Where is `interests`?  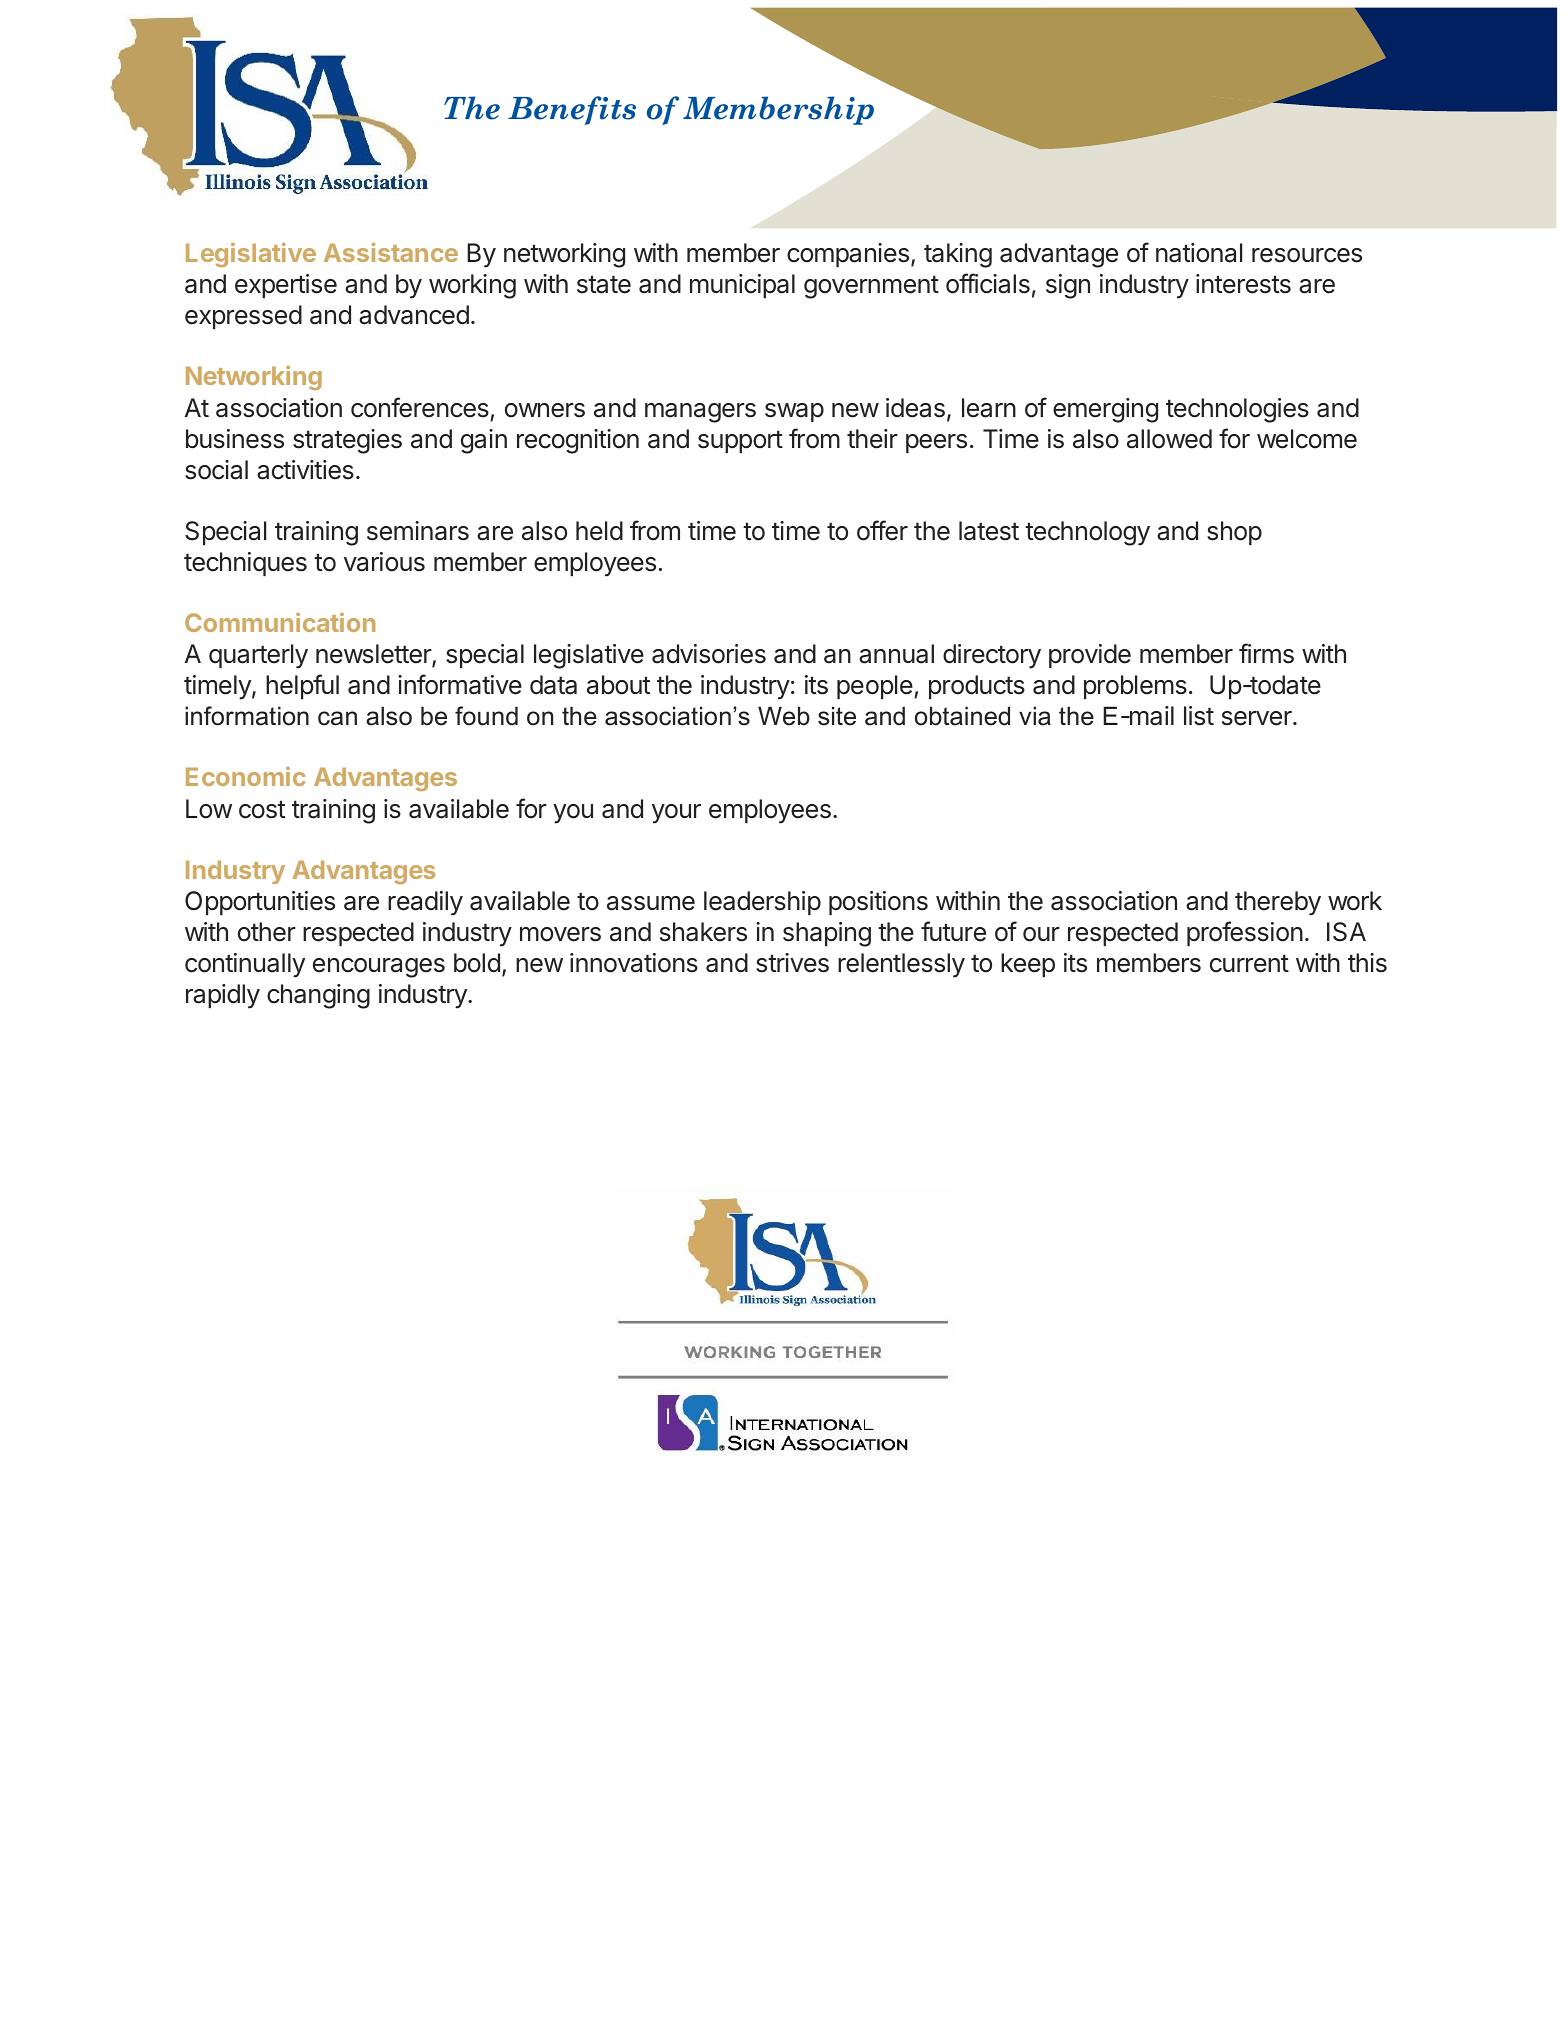 interests is located at coordinates (1243, 284).
